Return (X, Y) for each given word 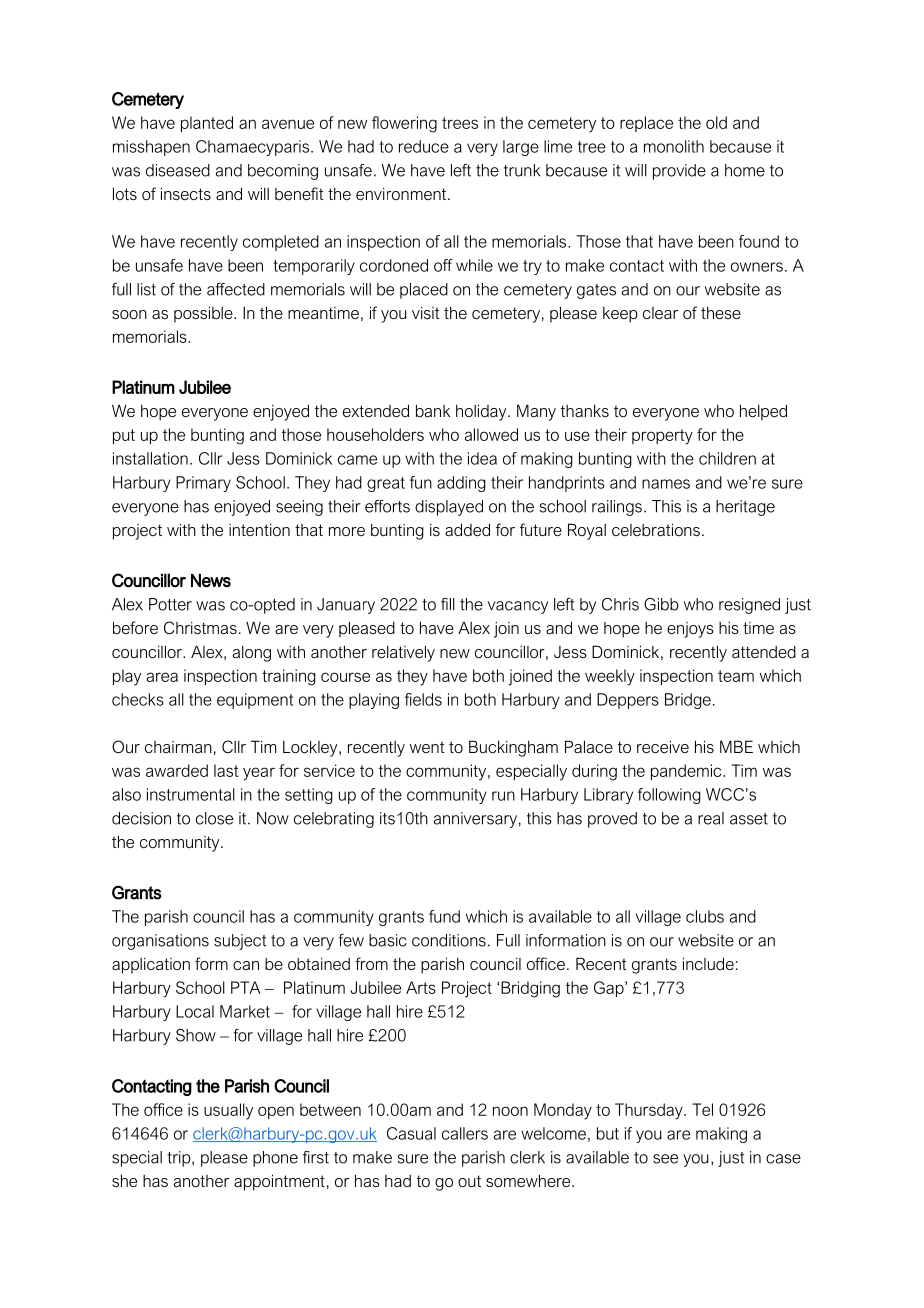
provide (679, 172)
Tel (703, 1109)
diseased (178, 170)
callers (465, 1133)
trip (180, 1159)
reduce (424, 146)
